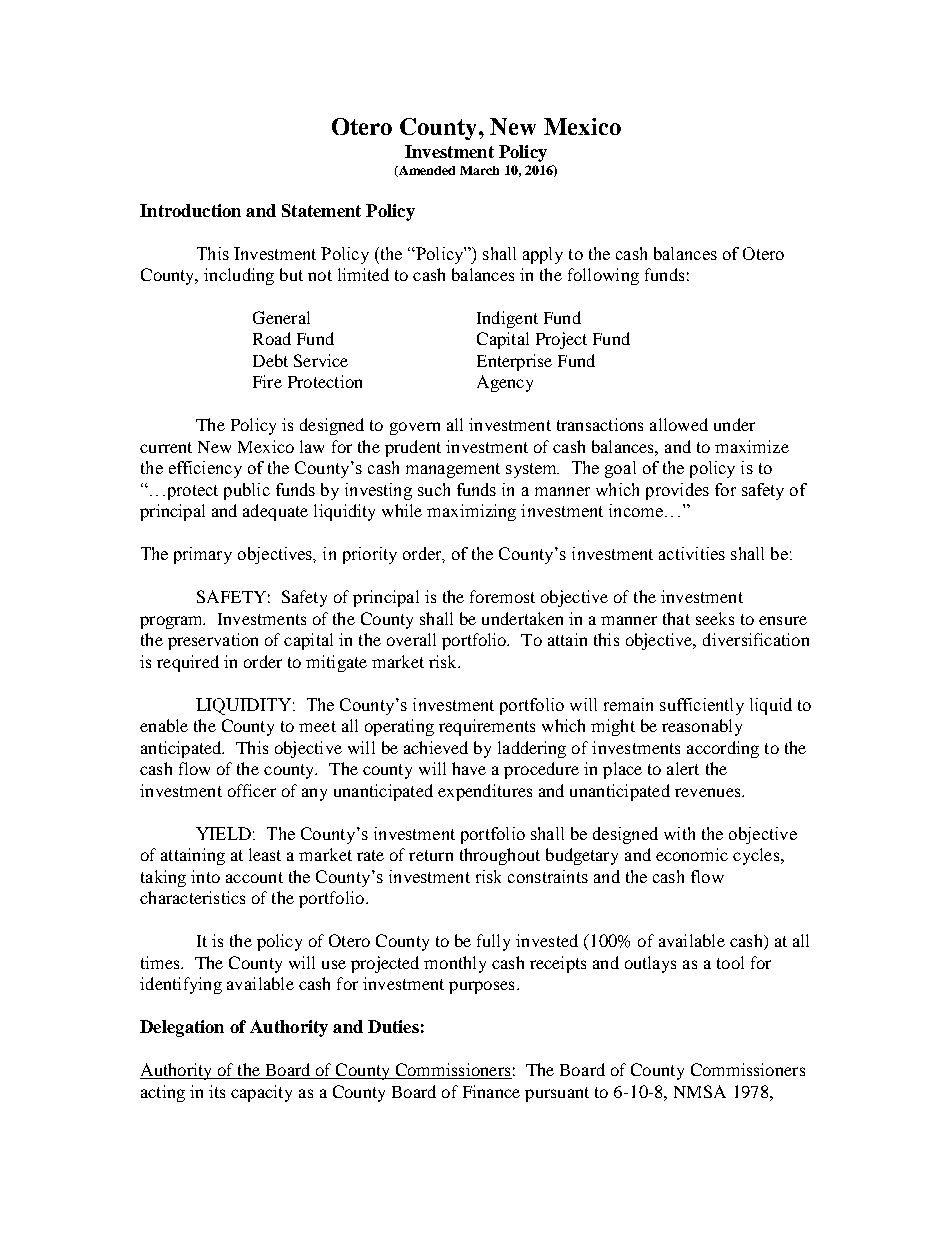 This screenshot has width=952, height=1233. Describe the element at coordinates (491, 1091) in the screenshot. I see `Finance` at that location.
